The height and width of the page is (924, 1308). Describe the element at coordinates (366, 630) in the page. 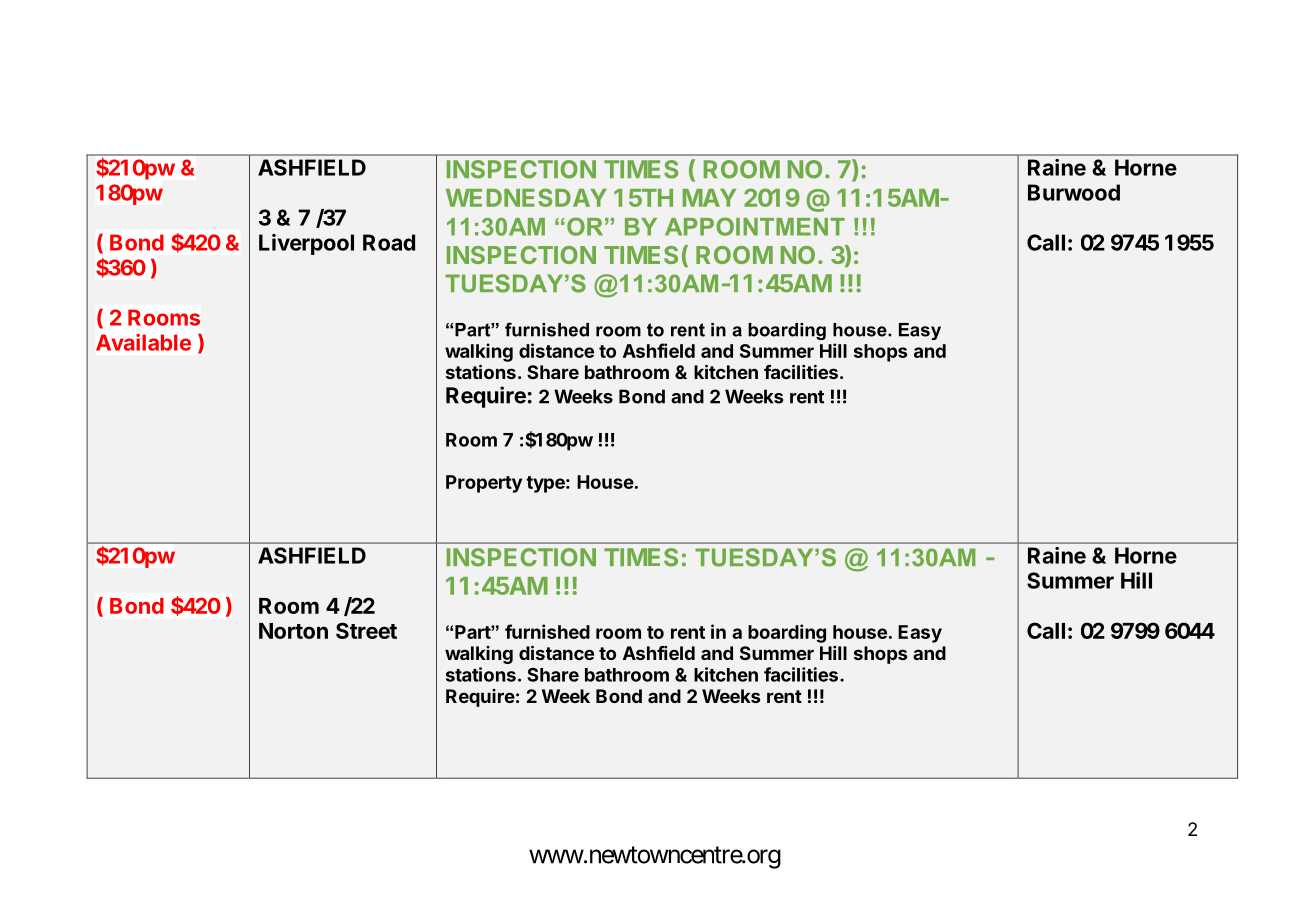

I see `Street` at that location.
